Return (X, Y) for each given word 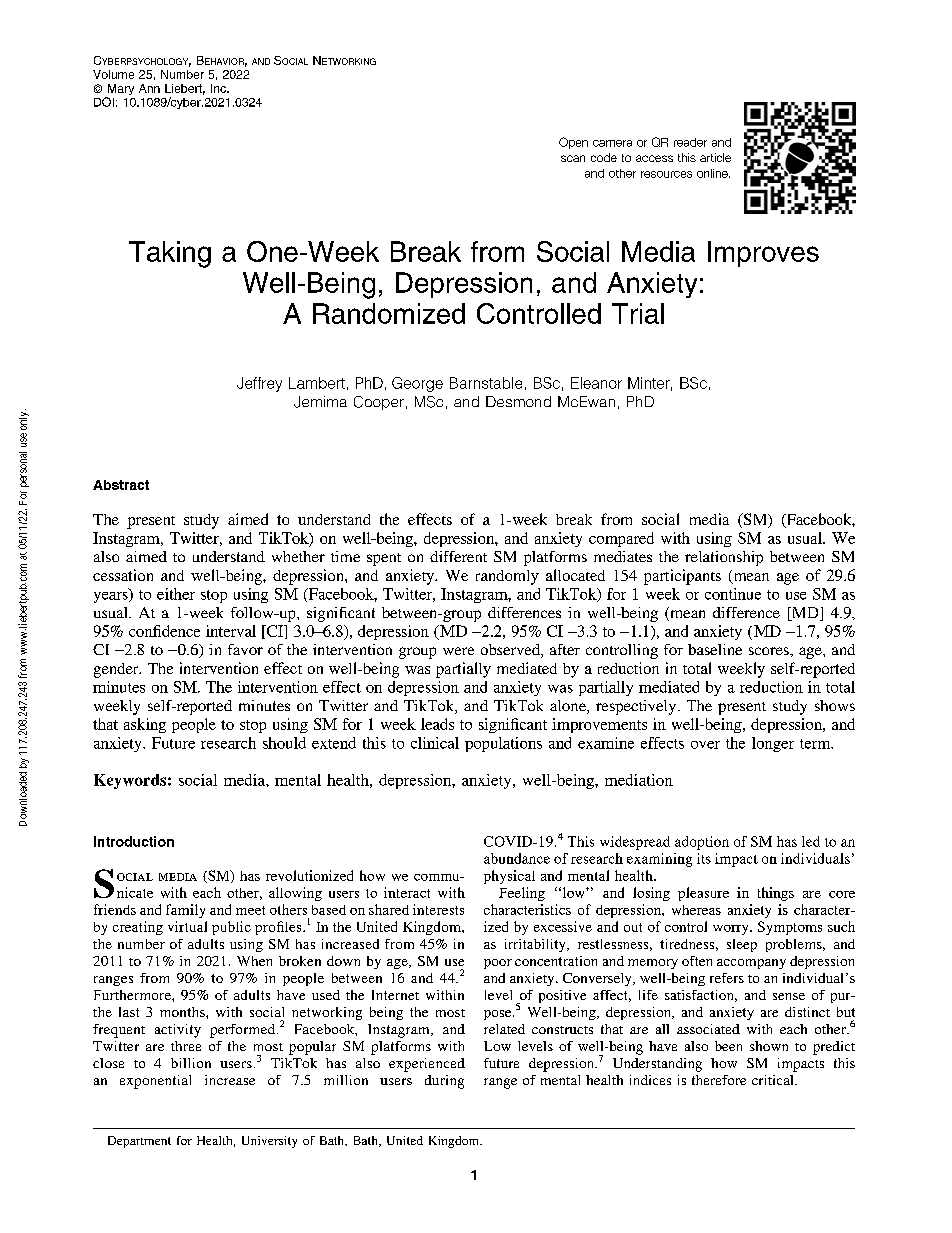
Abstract (121, 485)
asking (145, 725)
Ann (149, 88)
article (715, 157)
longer (773, 744)
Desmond (518, 401)
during (444, 1082)
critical (774, 1080)
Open (573, 143)
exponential (155, 1082)
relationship (724, 558)
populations (503, 744)
